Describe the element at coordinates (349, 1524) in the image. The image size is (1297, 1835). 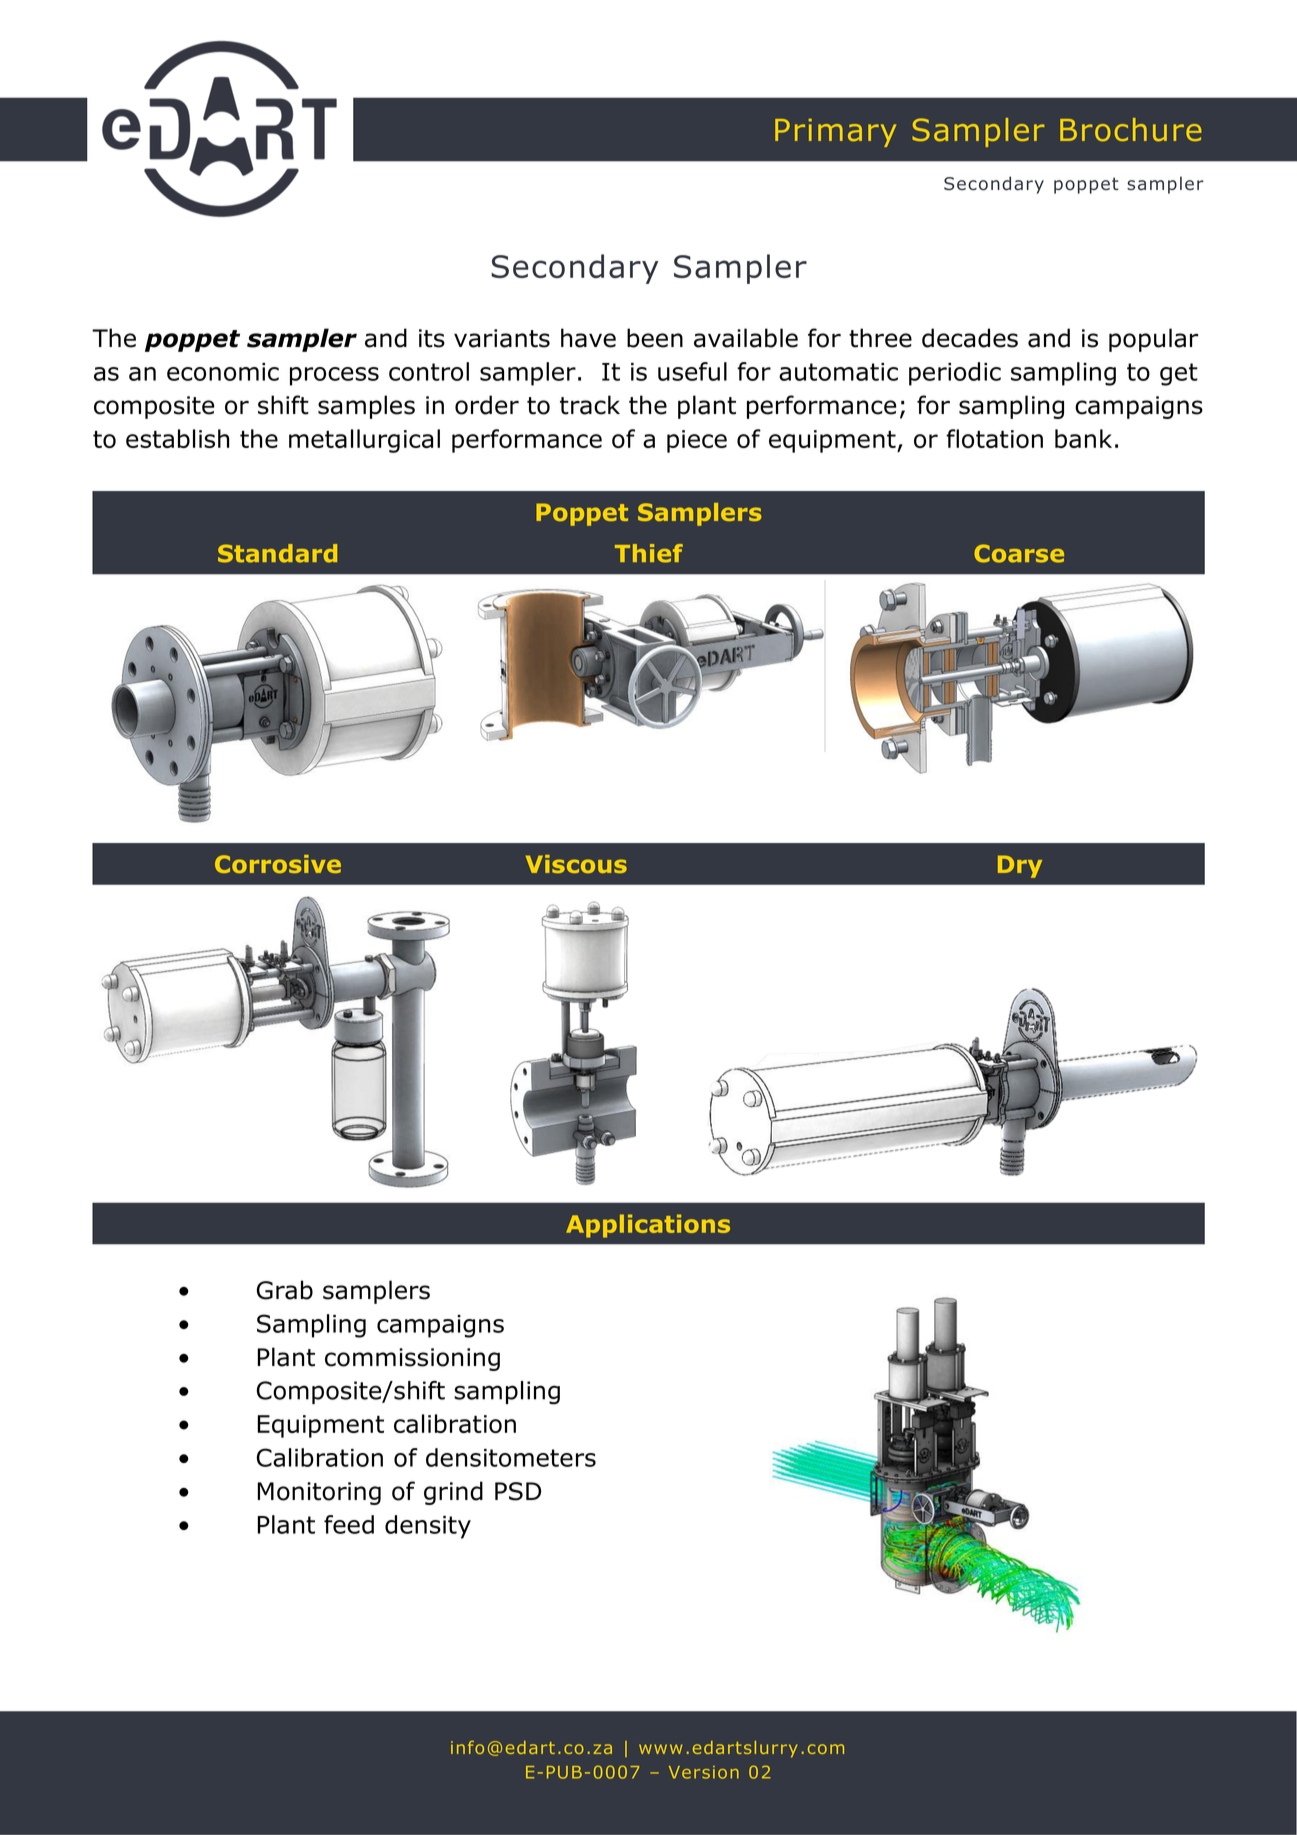
I see `feed` at that location.
